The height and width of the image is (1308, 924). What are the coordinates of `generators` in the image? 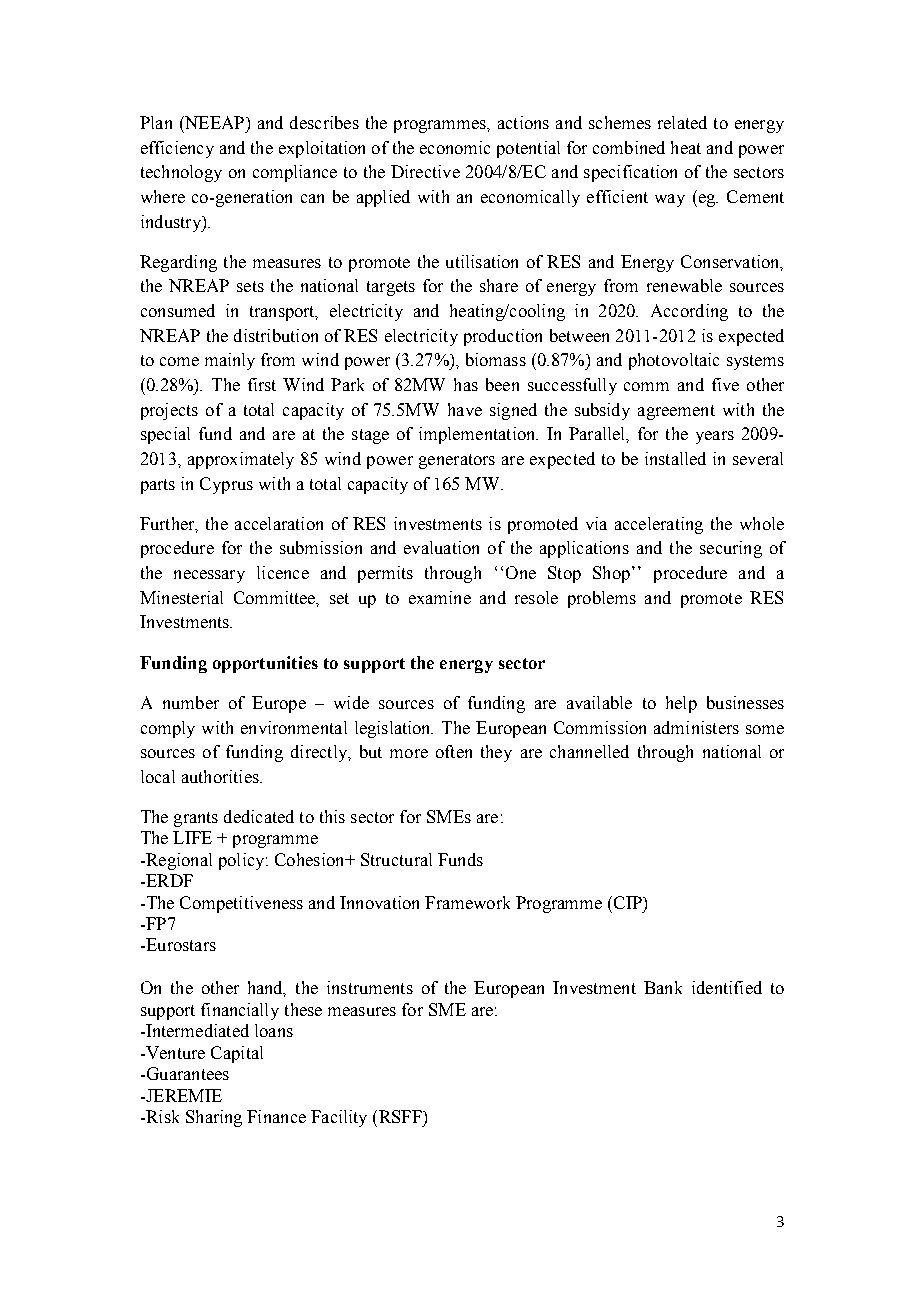 It's located at (457, 461).
